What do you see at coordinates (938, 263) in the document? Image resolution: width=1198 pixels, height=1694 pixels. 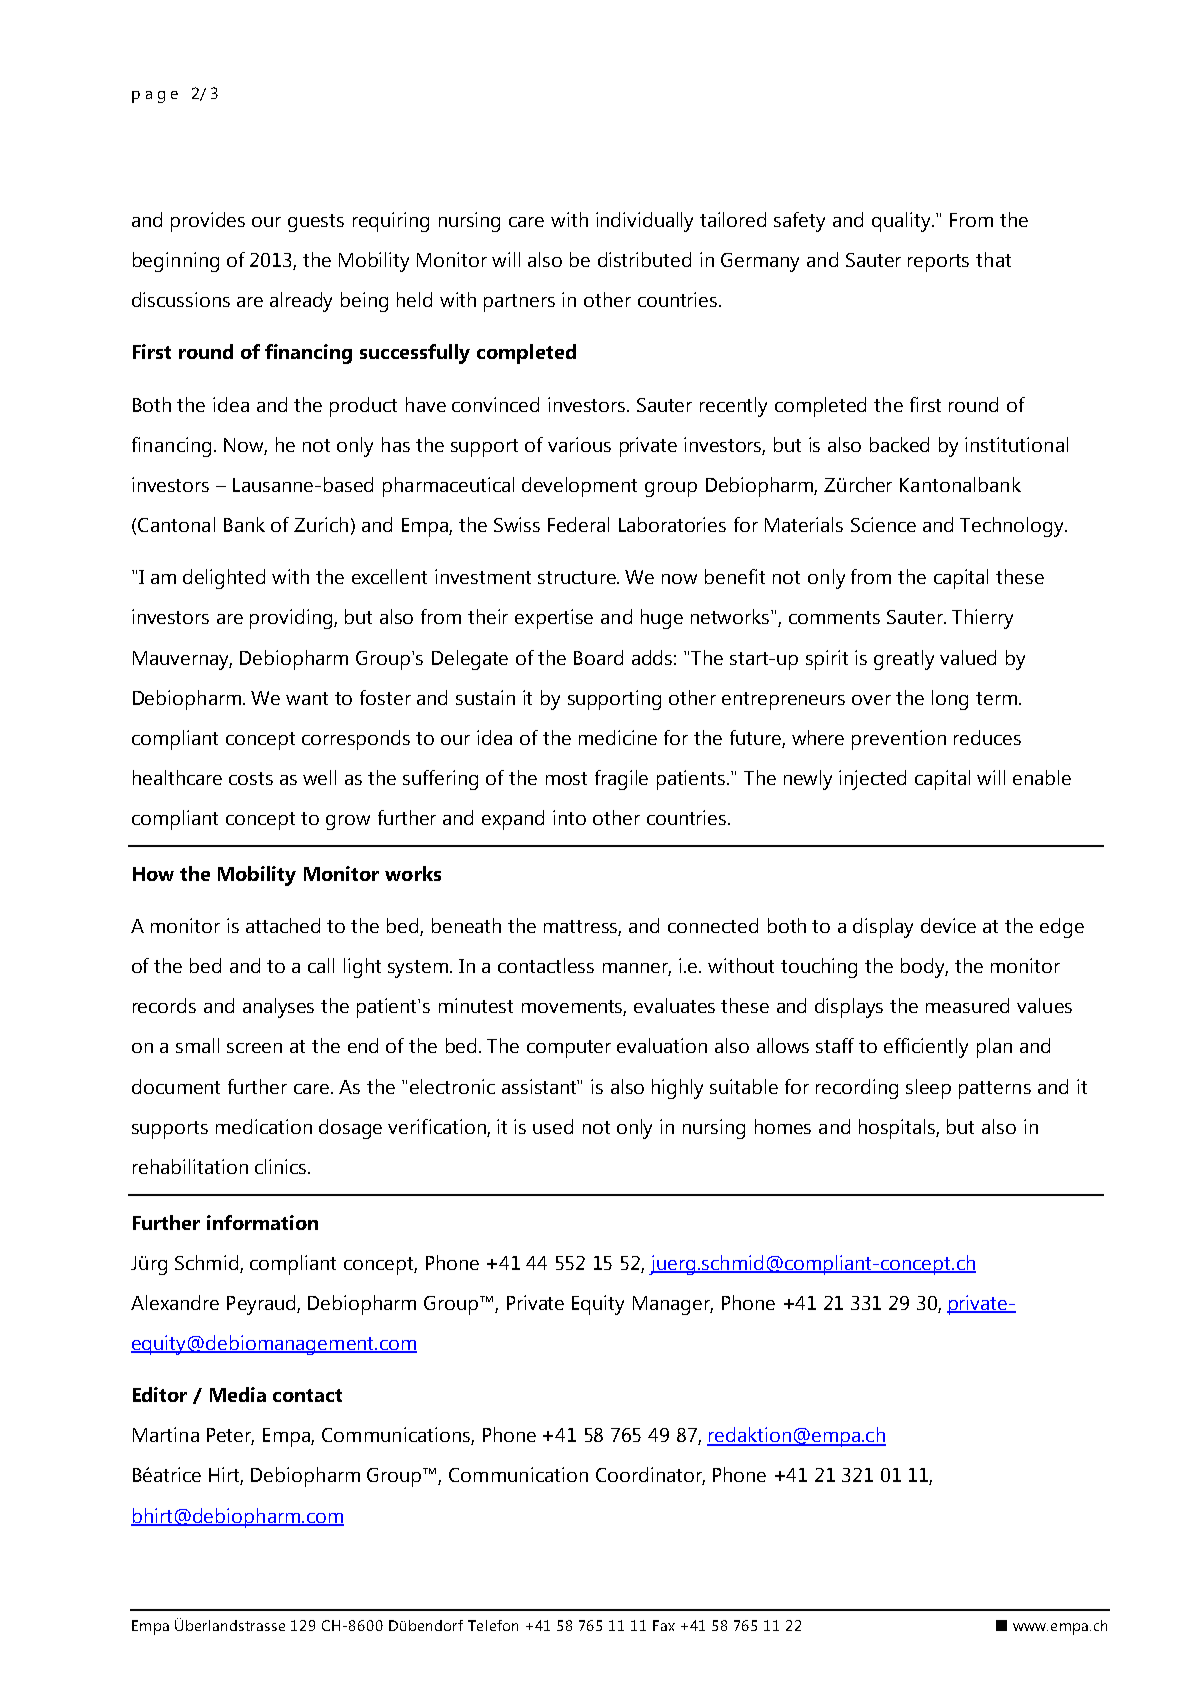 I see `reports` at bounding box center [938, 263].
